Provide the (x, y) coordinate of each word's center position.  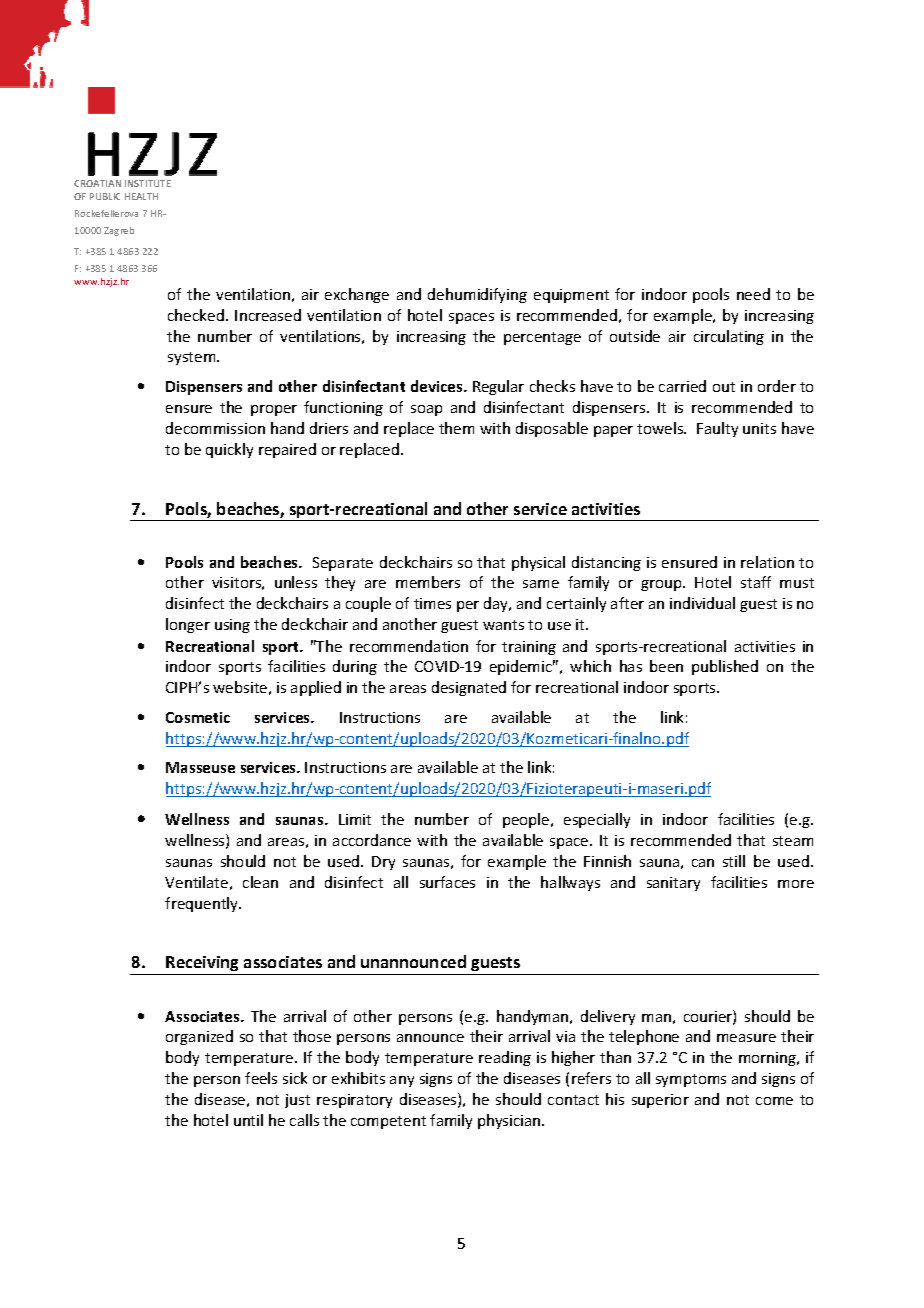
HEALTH (141, 196)
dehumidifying (477, 295)
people (527, 820)
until (248, 1120)
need (753, 294)
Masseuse (200, 767)
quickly (229, 450)
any (402, 1081)
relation (767, 562)
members (428, 582)
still (734, 861)
